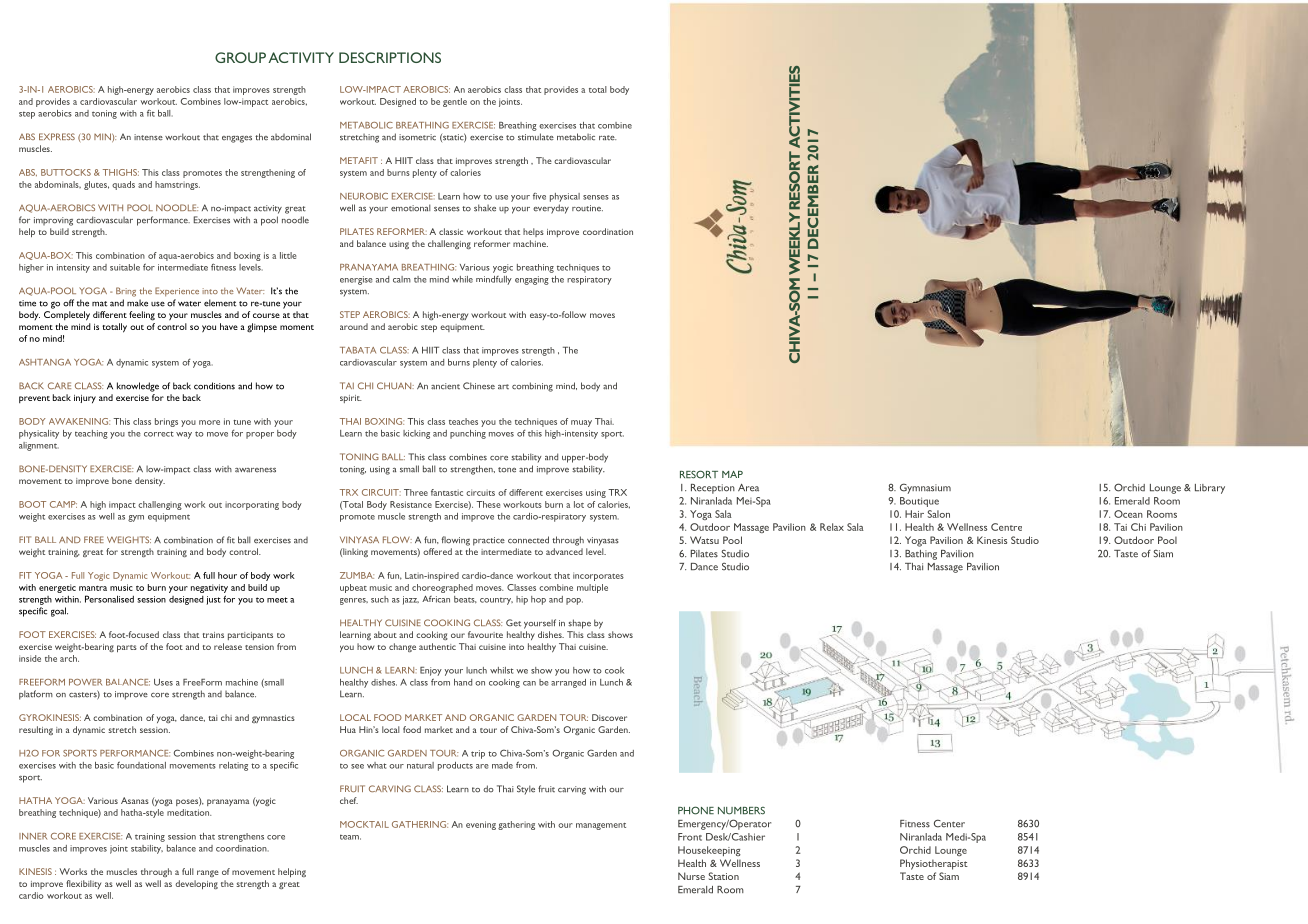  Describe the element at coordinates (925, 488) in the document. I see `Gymnasium` at that location.
